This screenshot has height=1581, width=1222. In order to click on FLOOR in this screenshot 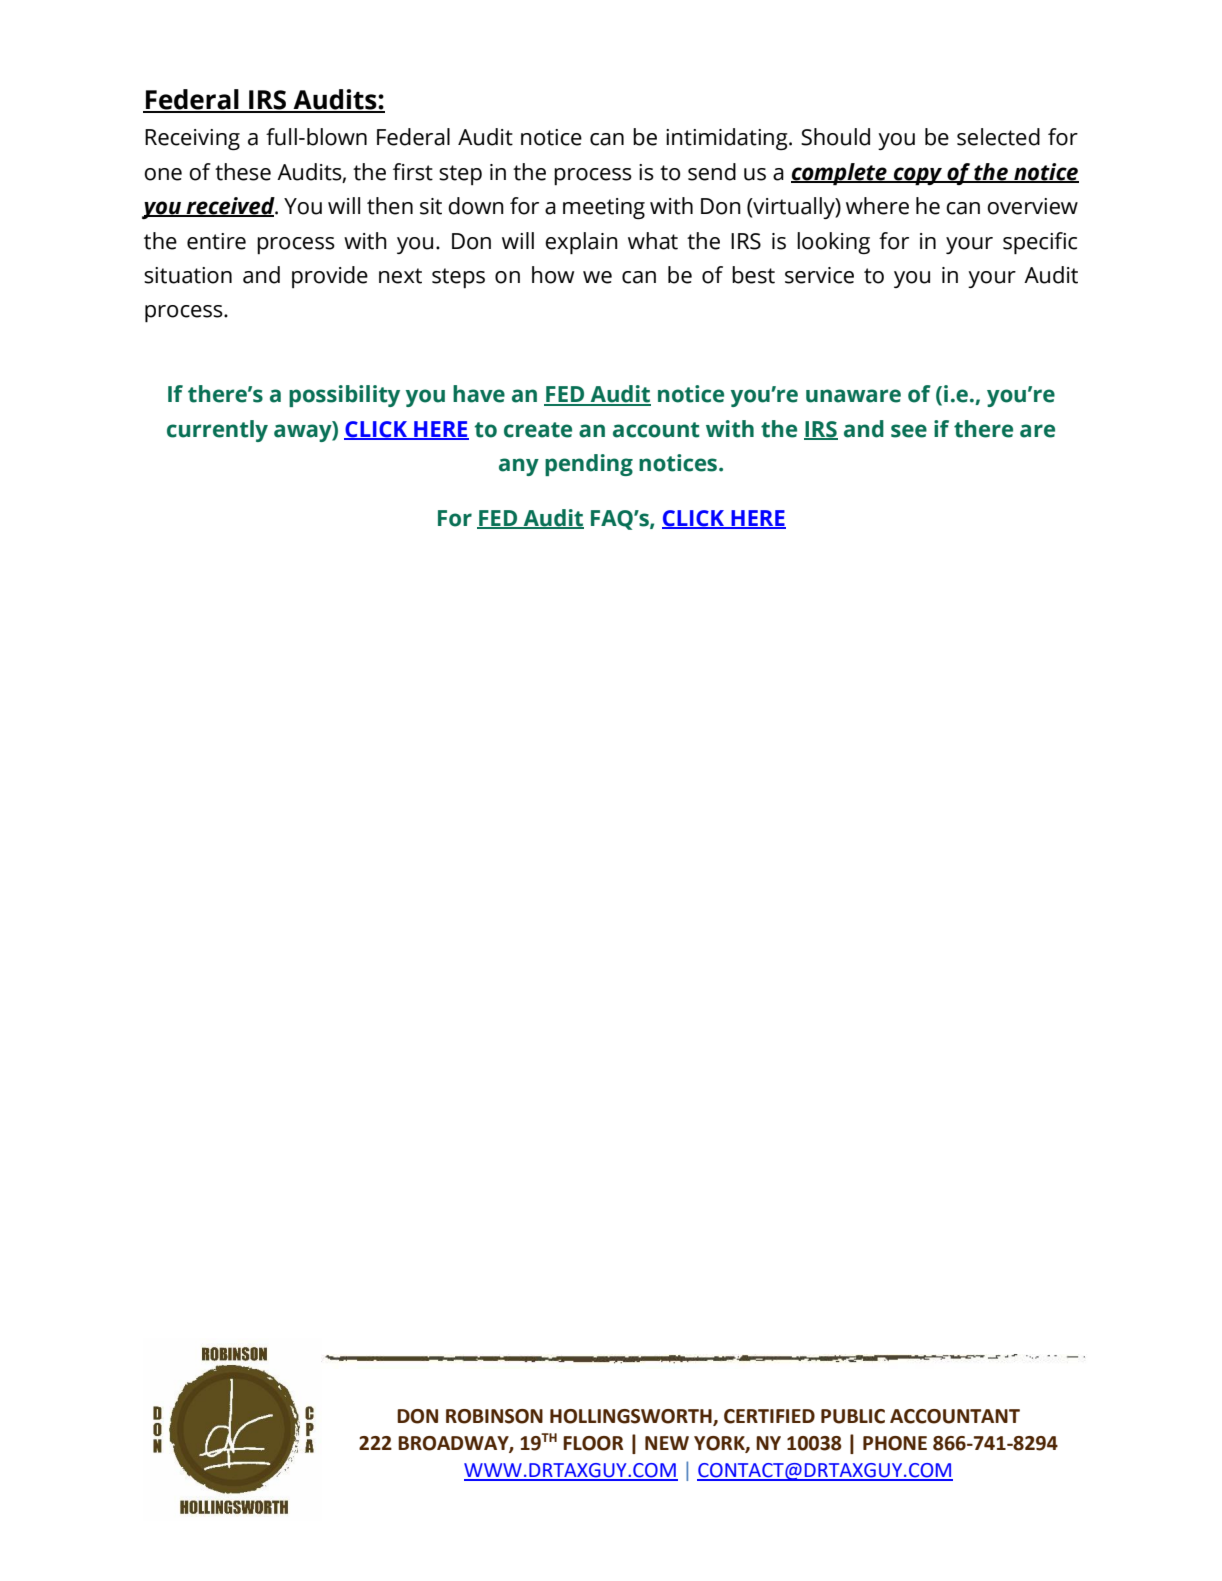, I will do `click(593, 1443)`.
